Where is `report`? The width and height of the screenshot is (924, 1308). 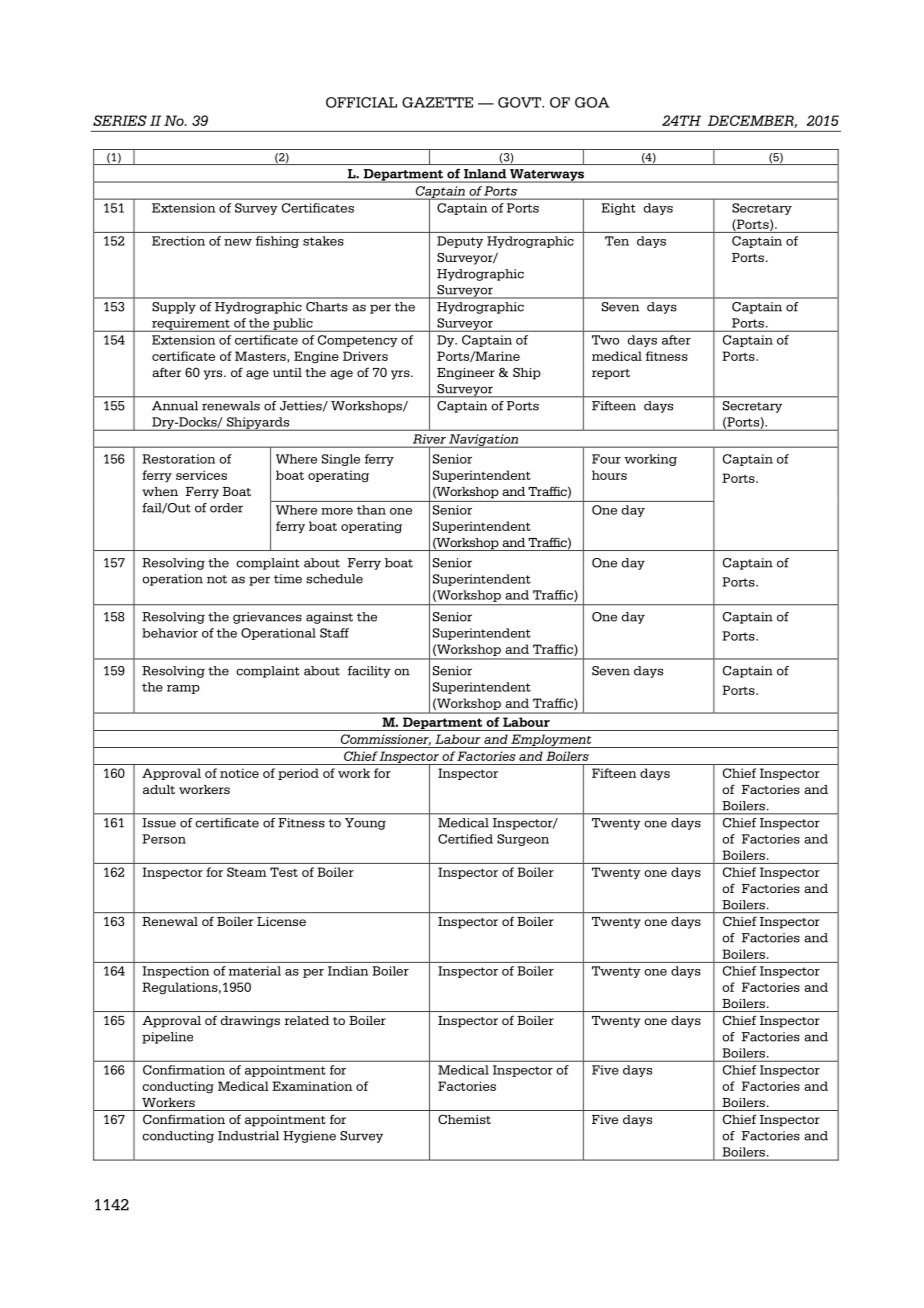 report is located at coordinates (611, 374).
